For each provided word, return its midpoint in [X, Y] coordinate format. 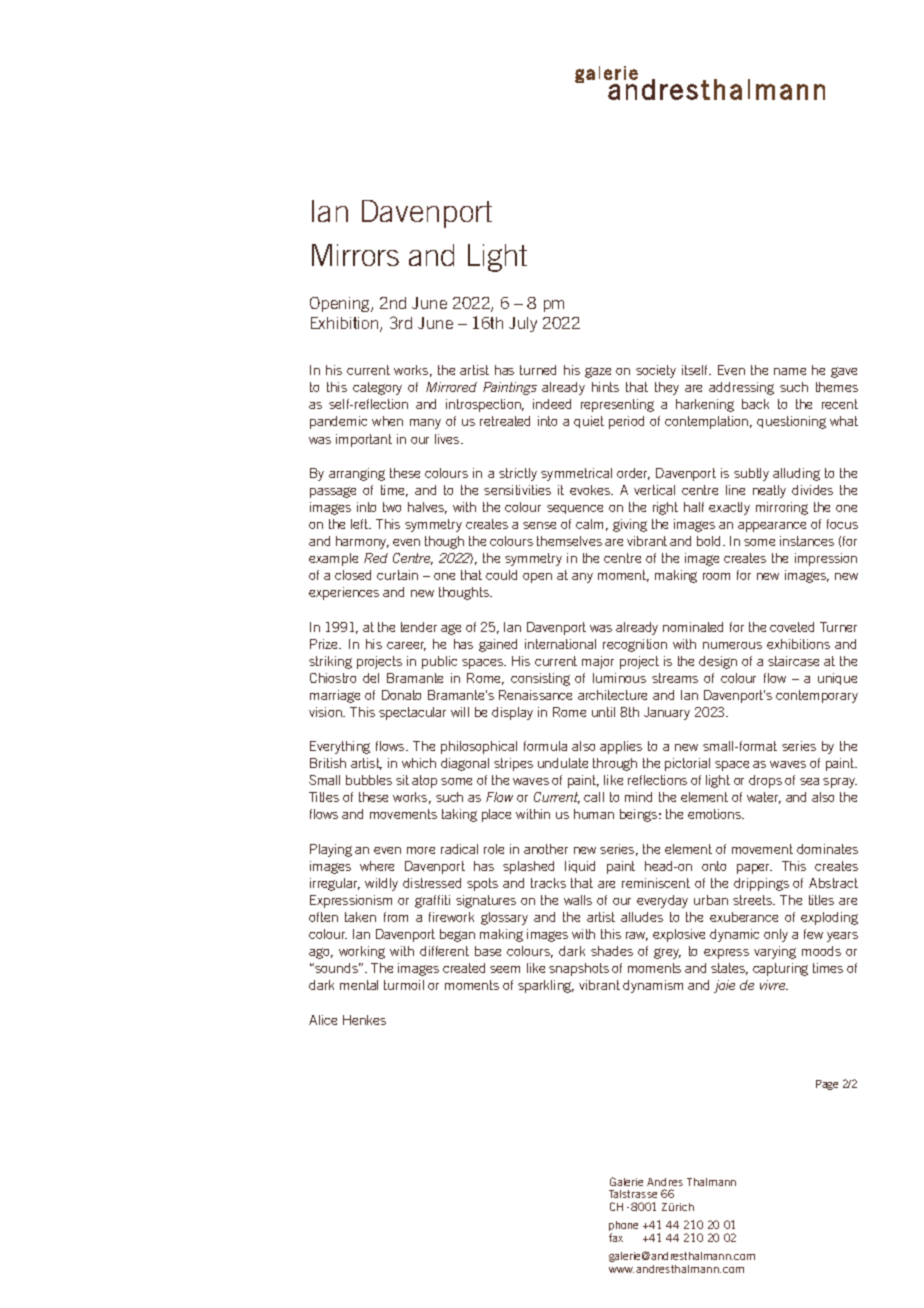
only [776, 935]
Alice [323, 1020]
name [790, 371]
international [560, 644]
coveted [792, 627]
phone [623, 1227]
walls [578, 900]
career [406, 646]
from [396, 917]
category [377, 388]
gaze [598, 372]
